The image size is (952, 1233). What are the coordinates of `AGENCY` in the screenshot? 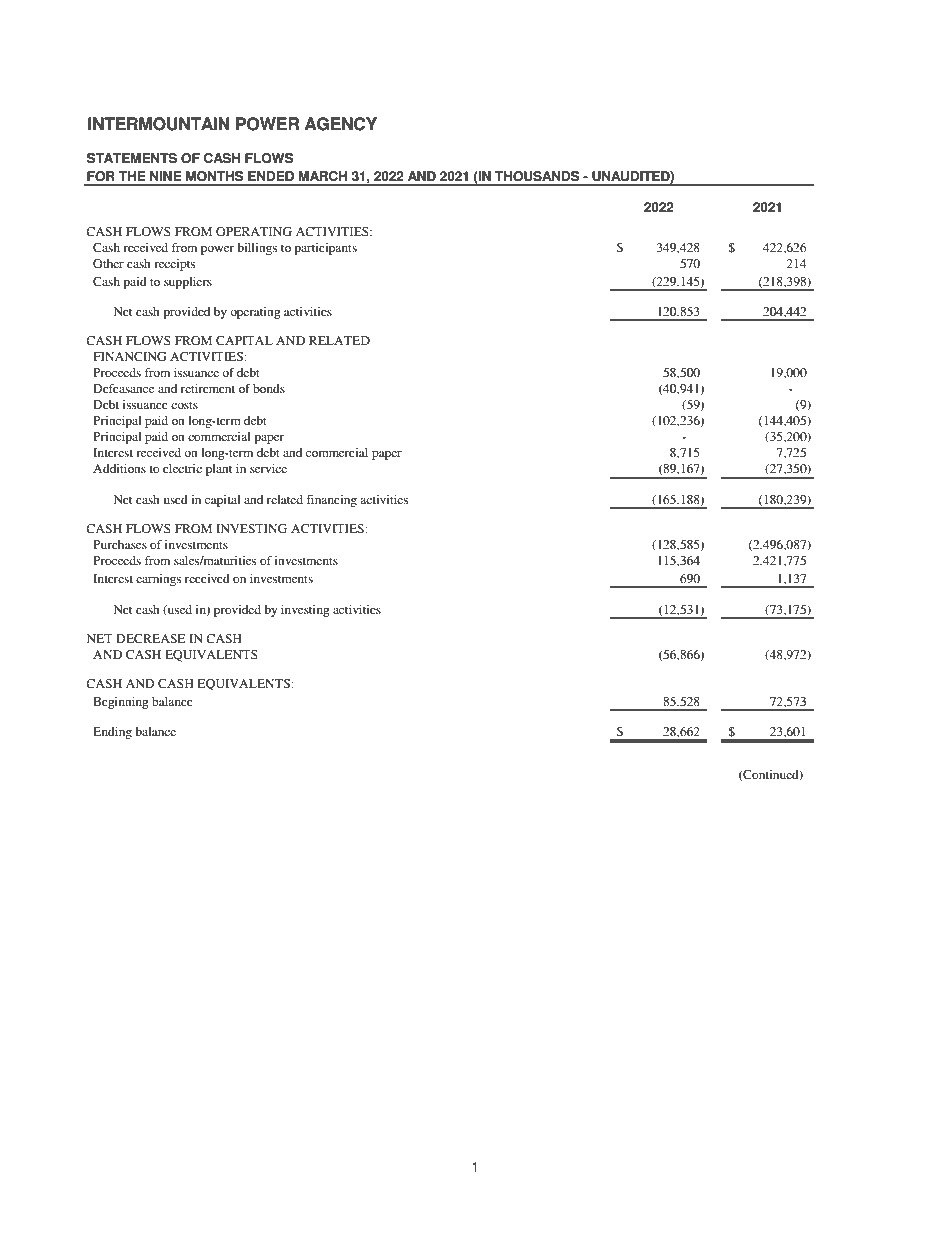 It's located at (341, 124).
